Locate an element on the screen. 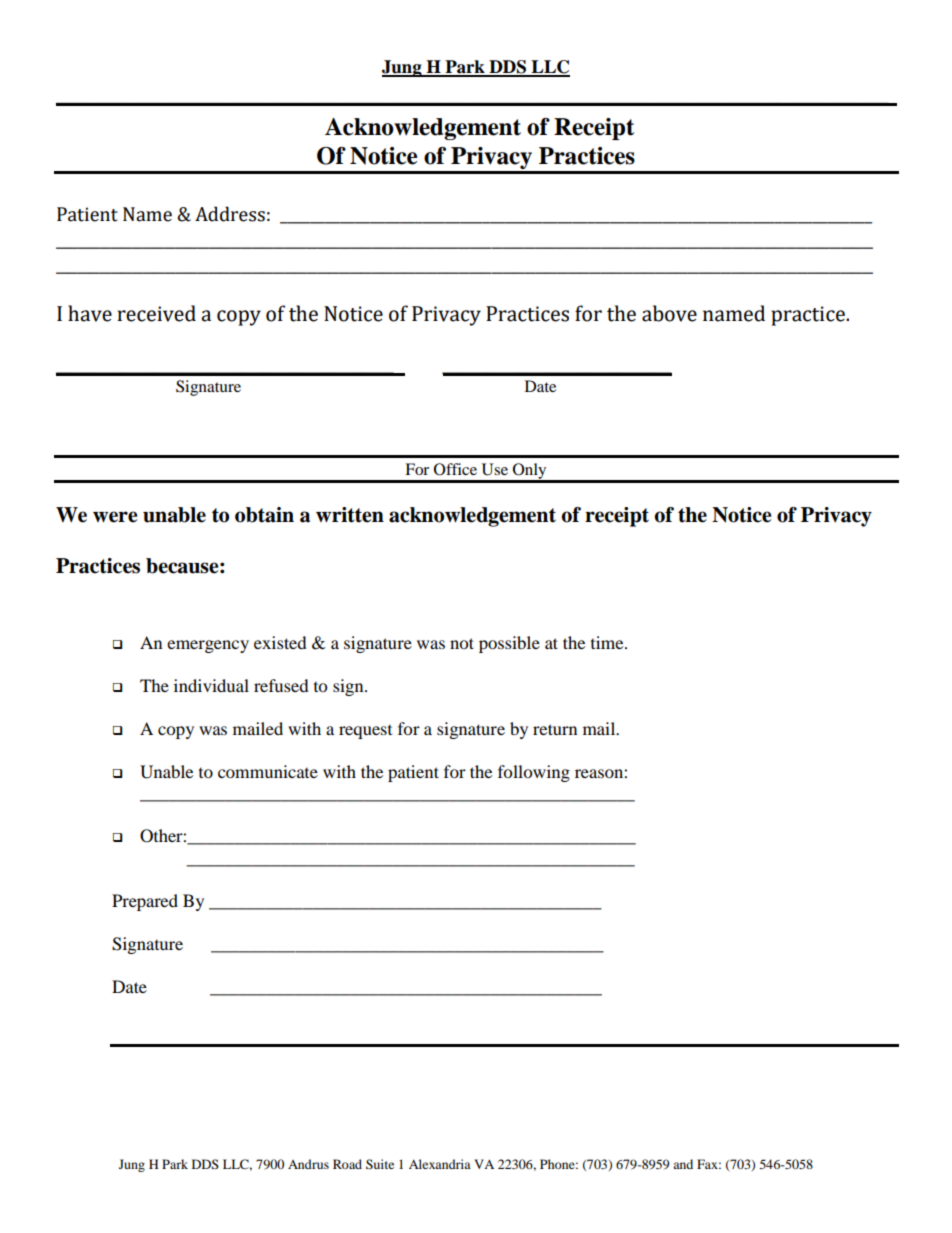 Image resolution: width=952 pixels, height=1233 pixels. request is located at coordinates (365, 732).
